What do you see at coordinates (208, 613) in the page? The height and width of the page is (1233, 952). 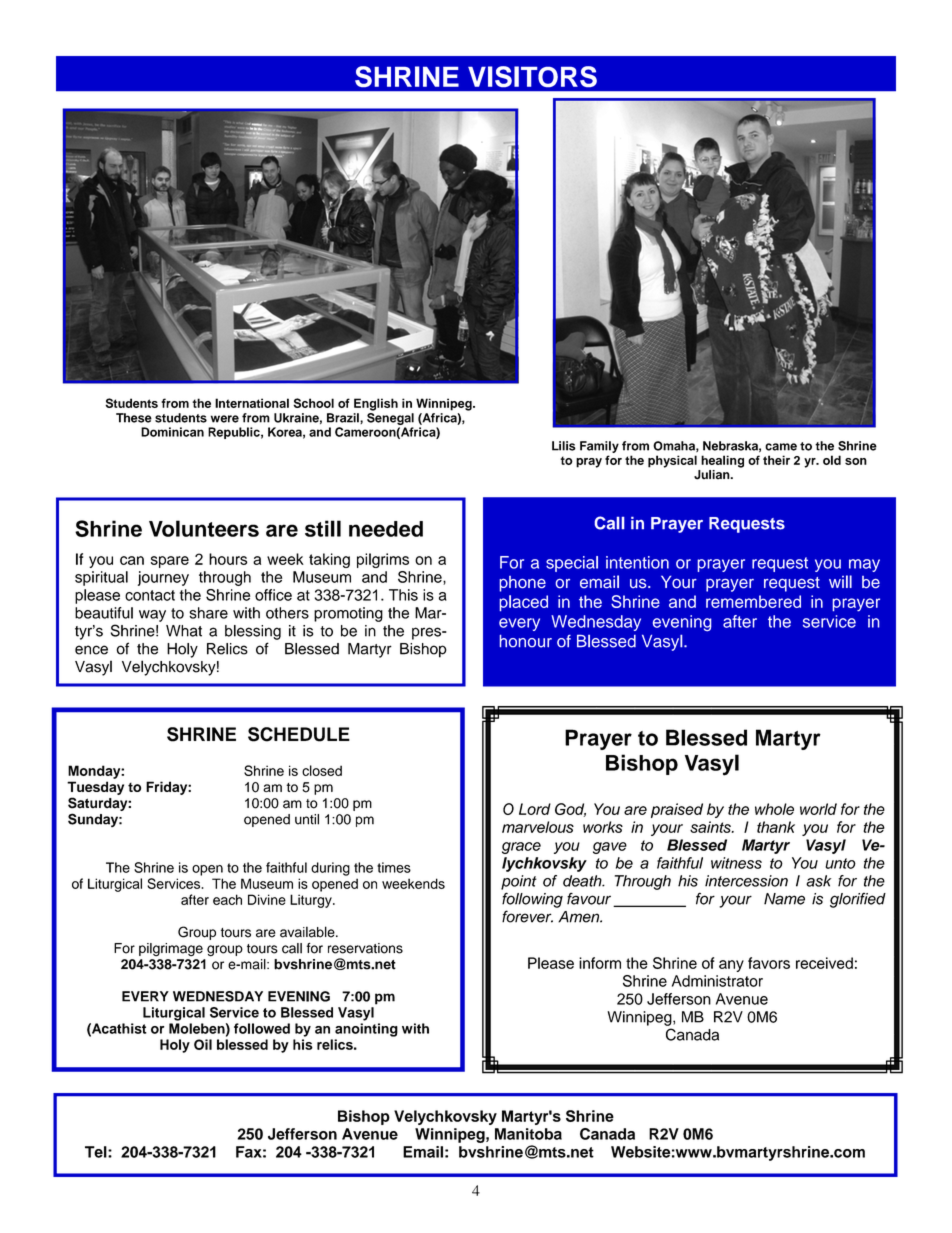 I see `share` at bounding box center [208, 613].
